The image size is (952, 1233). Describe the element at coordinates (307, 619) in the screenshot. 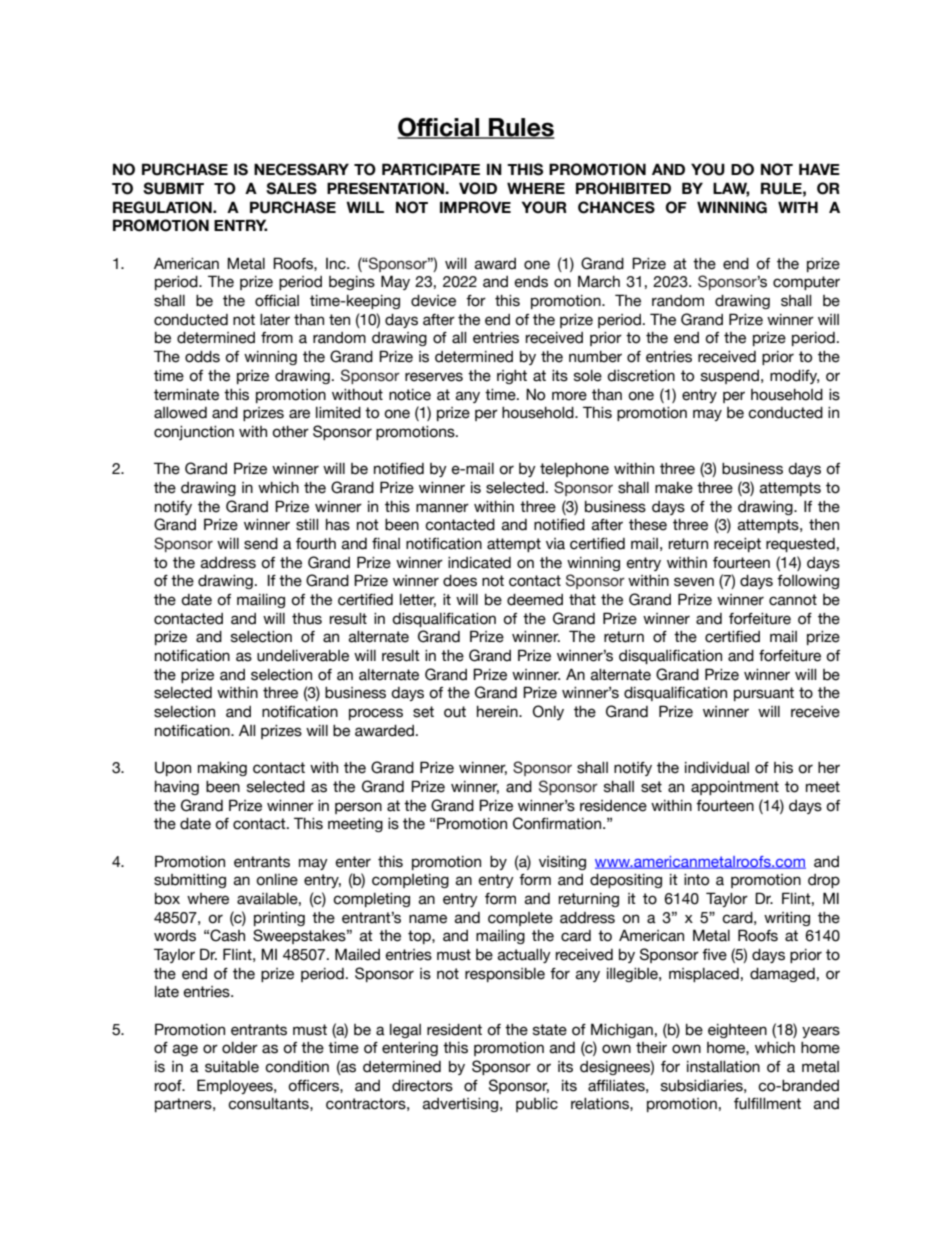

I see `thus` at that location.
